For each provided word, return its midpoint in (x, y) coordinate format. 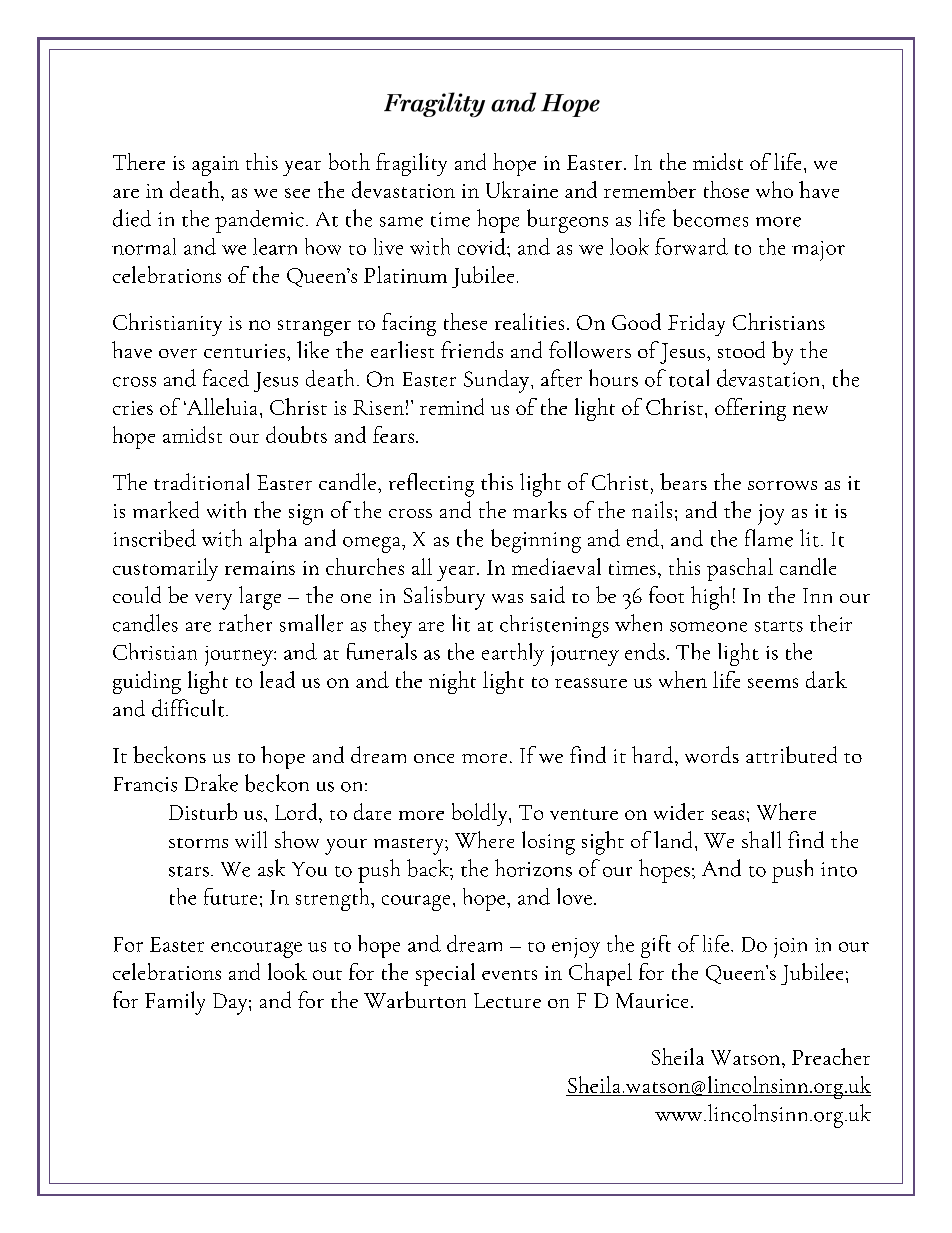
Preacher (831, 1056)
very (213, 602)
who (774, 189)
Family (175, 1003)
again (215, 166)
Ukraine (522, 189)
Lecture (507, 1000)
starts (779, 626)
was (507, 598)
